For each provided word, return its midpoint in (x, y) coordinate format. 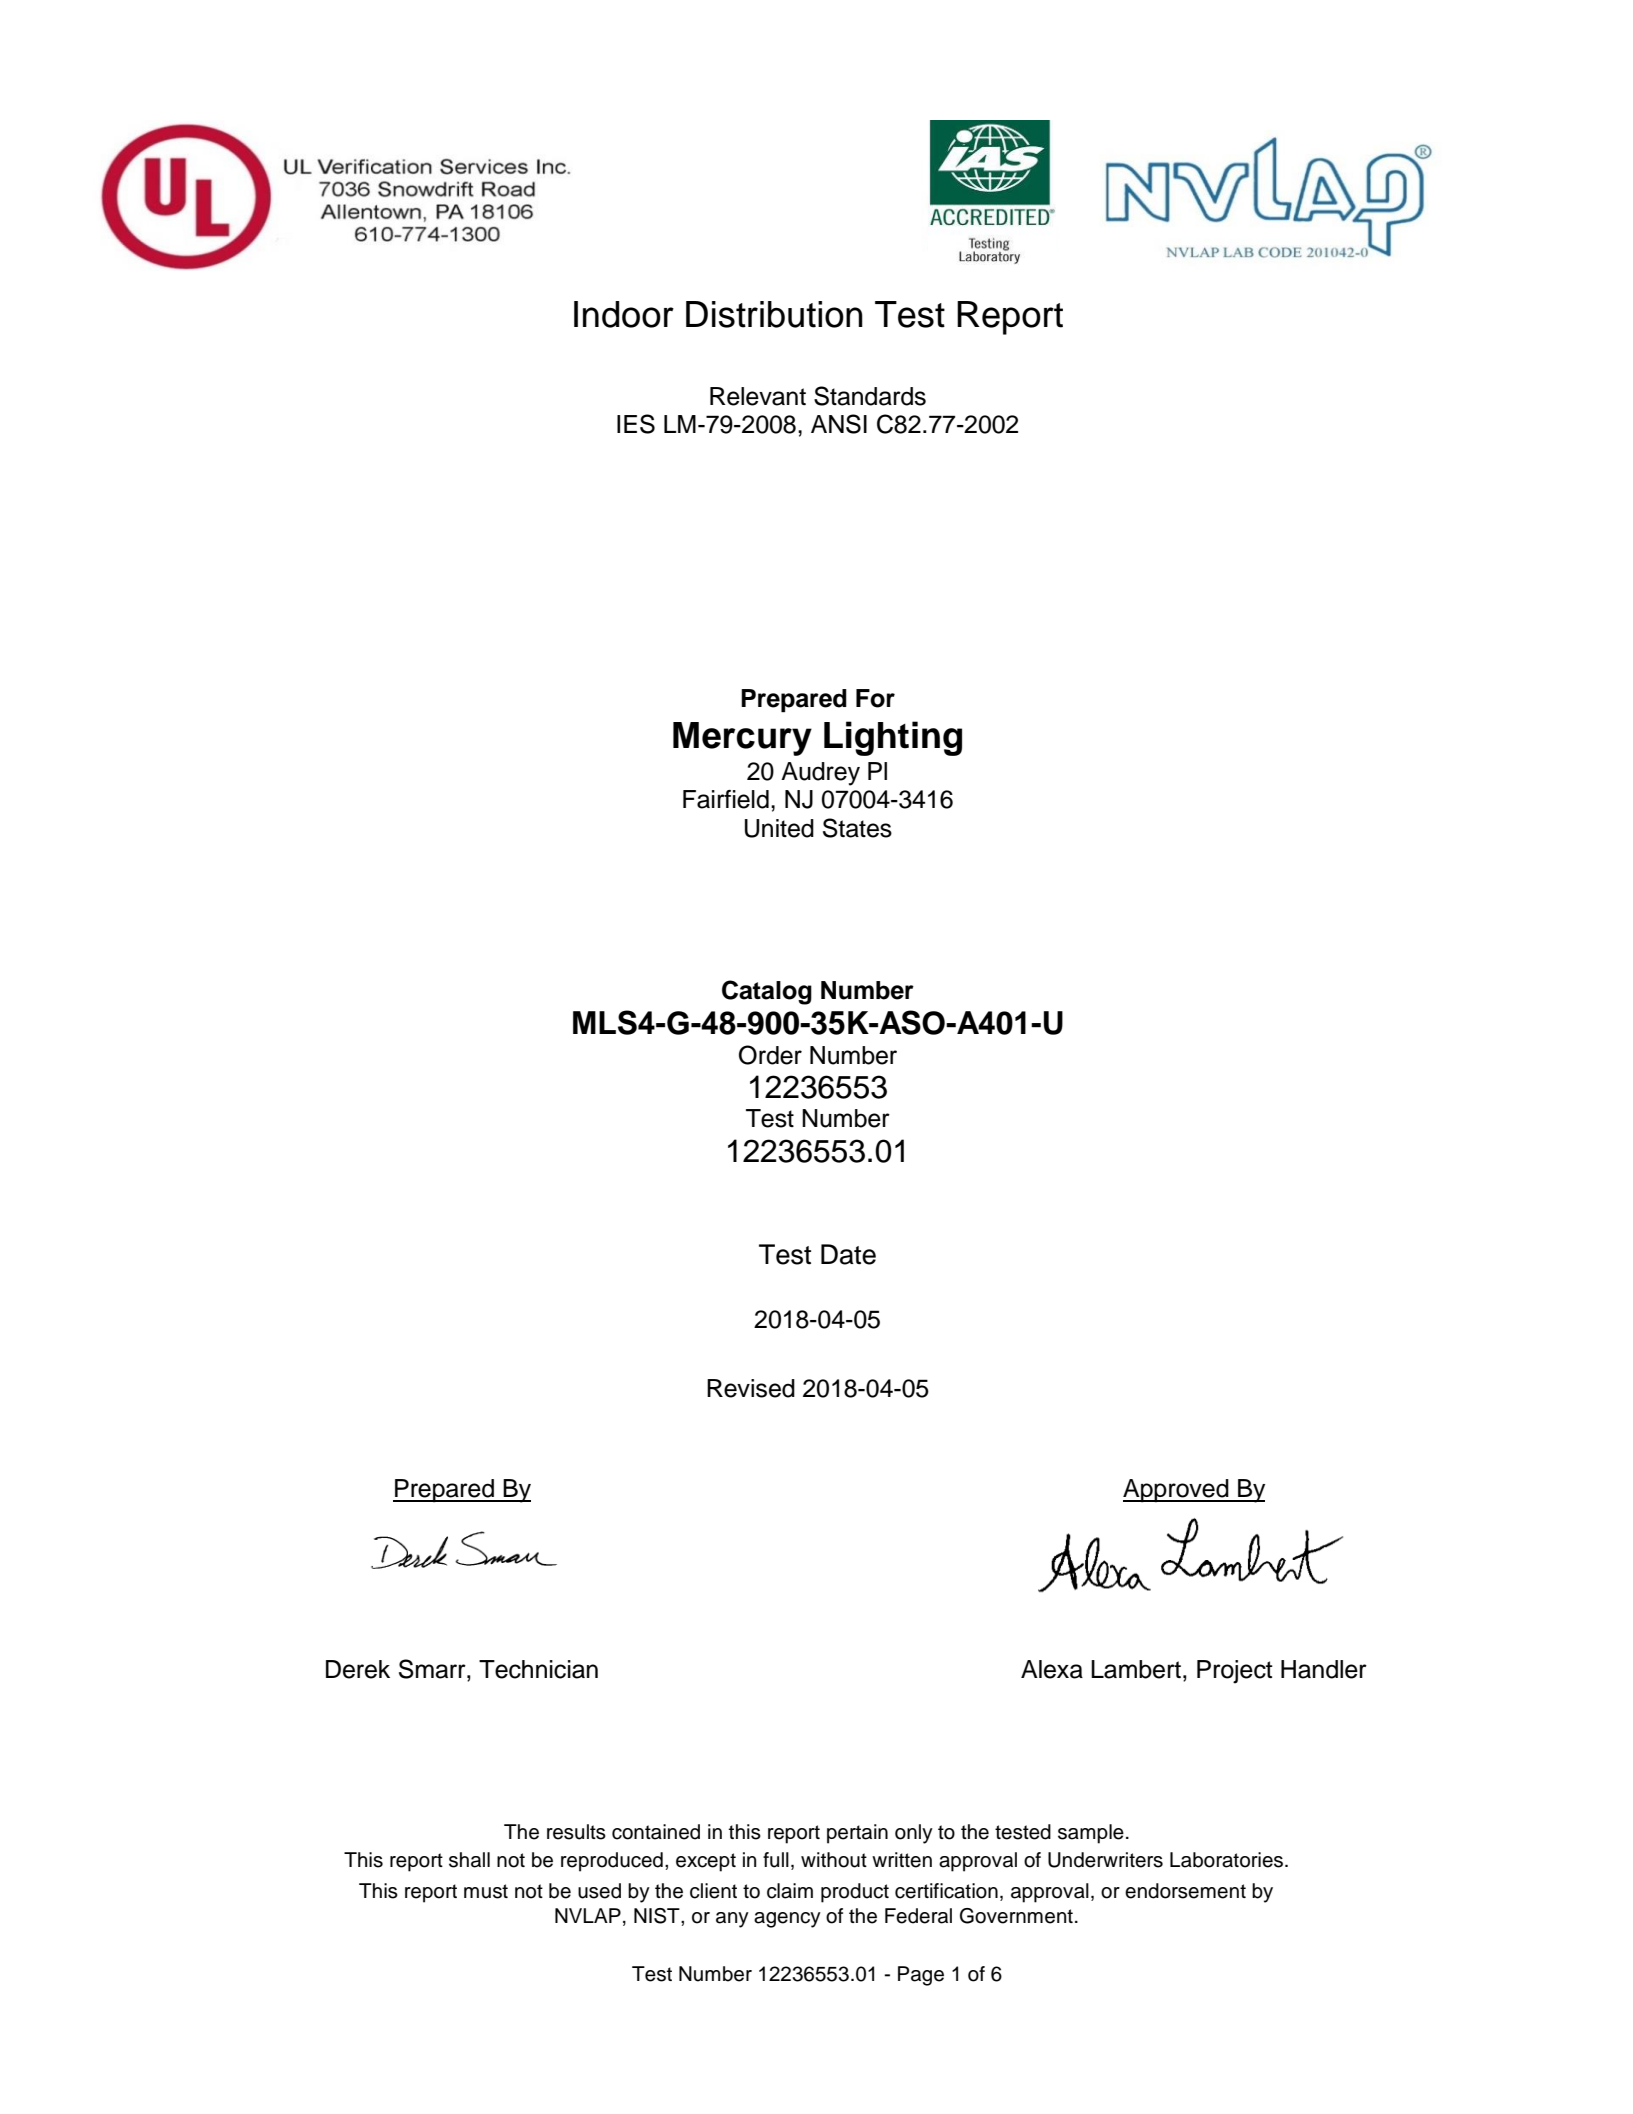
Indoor (624, 314)
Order (770, 1055)
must (486, 1891)
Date (848, 1254)
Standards (870, 396)
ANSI (839, 424)
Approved (1177, 1490)
